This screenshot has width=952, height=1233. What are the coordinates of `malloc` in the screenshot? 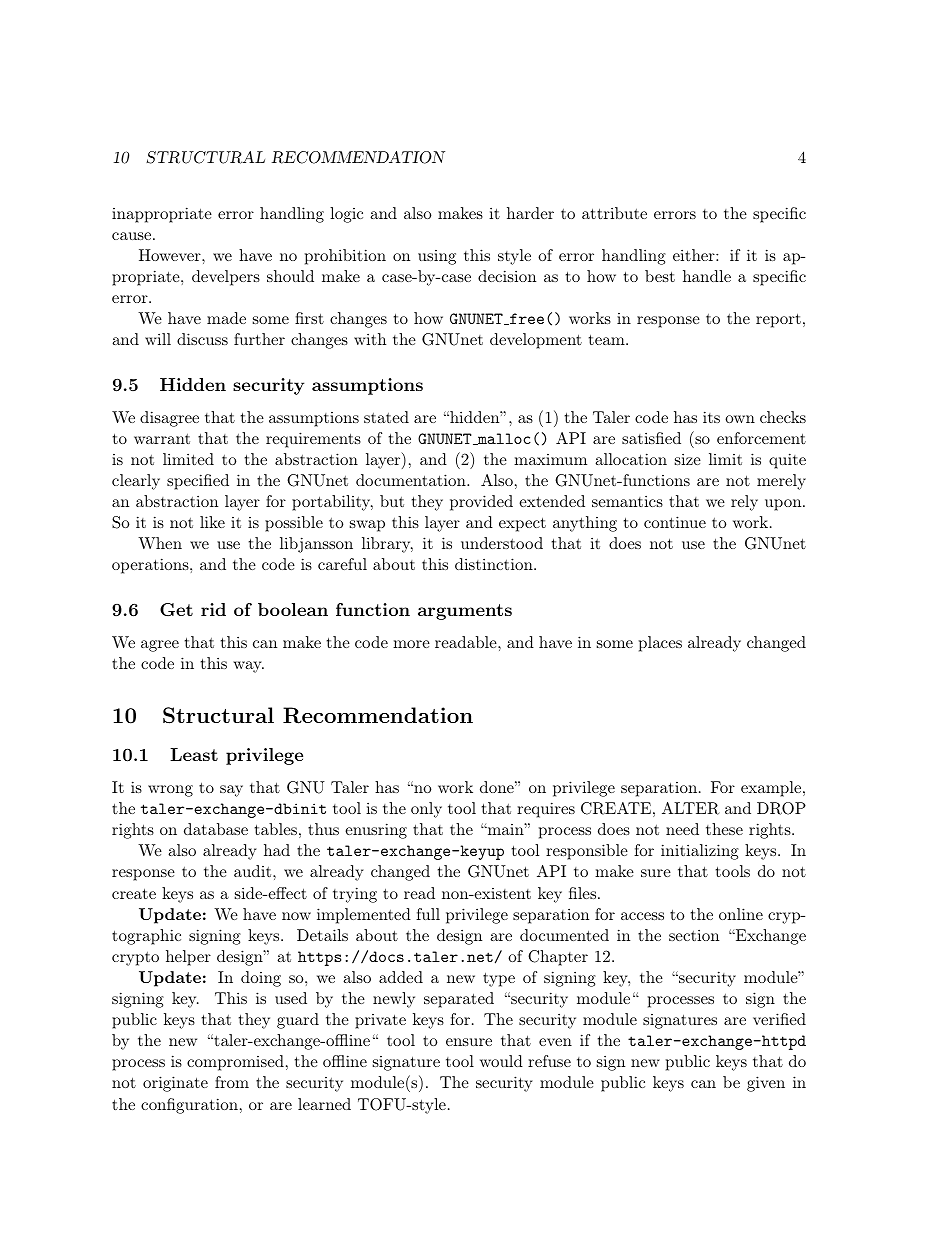 It's located at (503, 439).
